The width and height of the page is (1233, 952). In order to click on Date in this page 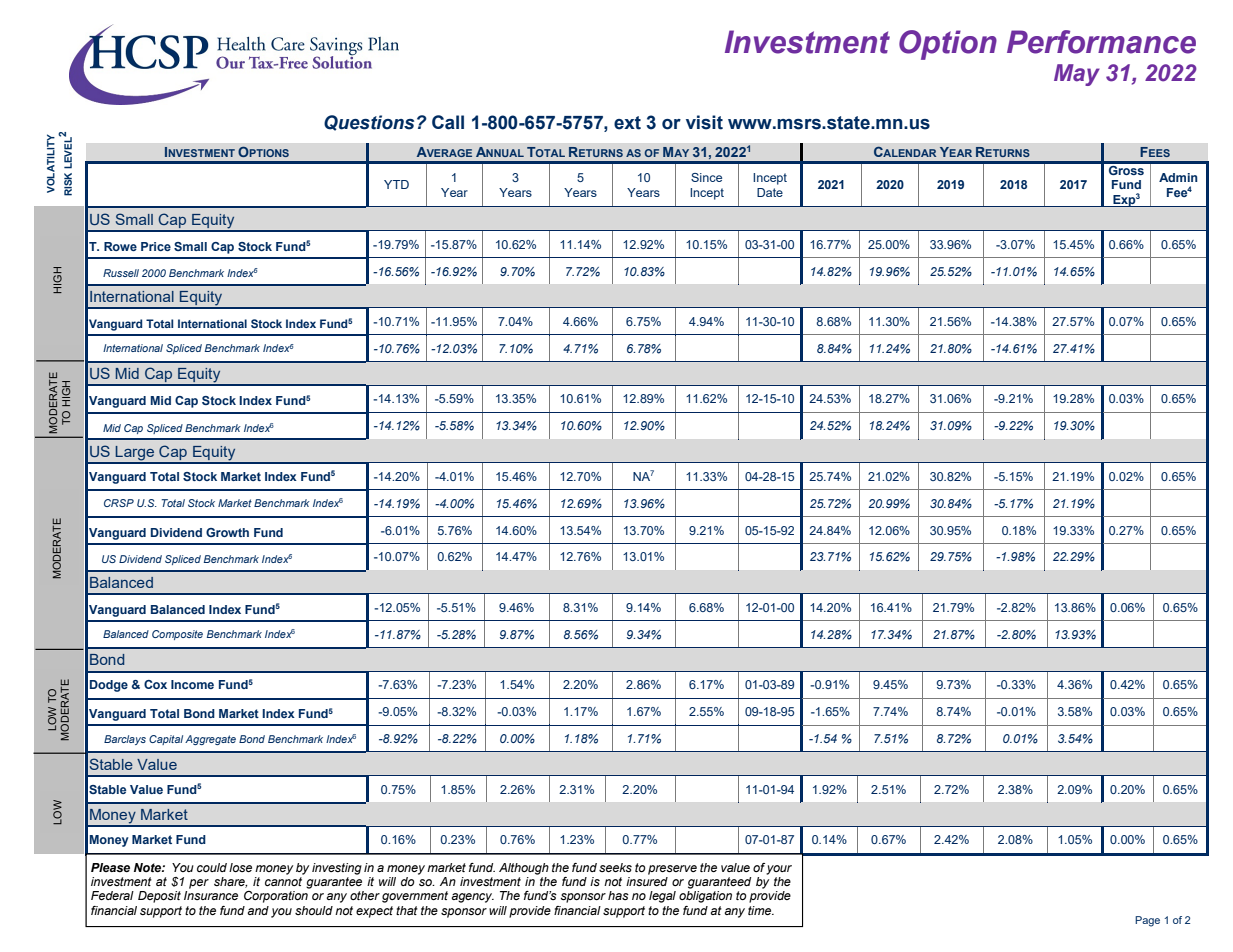, I will do `click(770, 192)`.
